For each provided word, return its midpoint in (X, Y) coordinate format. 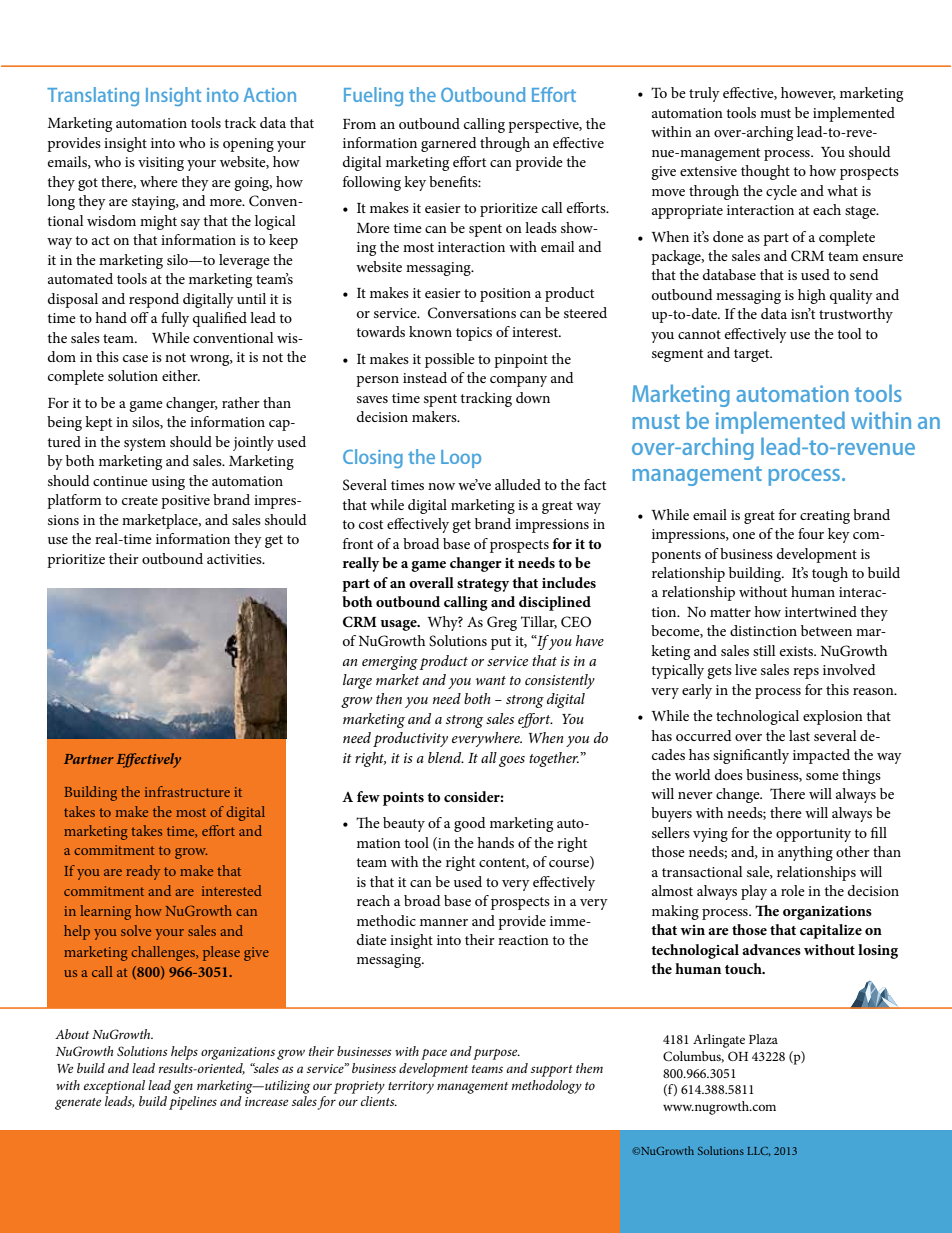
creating (825, 517)
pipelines (193, 1103)
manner (444, 922)
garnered (449, 144)
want (491, 680)
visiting (161, 164)
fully (175, 319)
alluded (518, 484)
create (140, 500)
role (793, 890)
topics (474, 334)
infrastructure (187, 791)
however (808, 93)
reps (806, 673)
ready (143, 872)
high (812, 296)
